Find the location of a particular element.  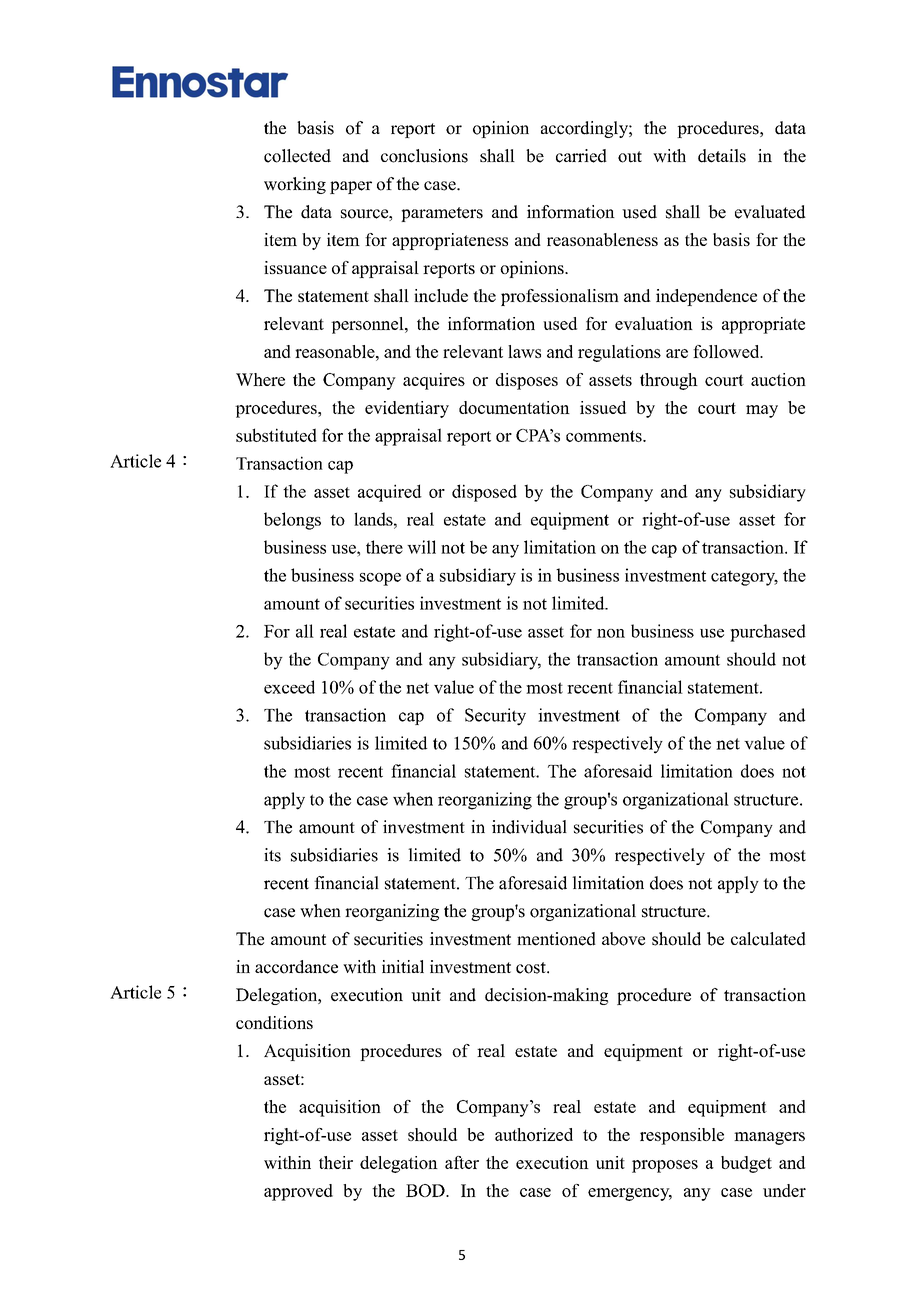

purchased is located at coordinates (768, 633).
